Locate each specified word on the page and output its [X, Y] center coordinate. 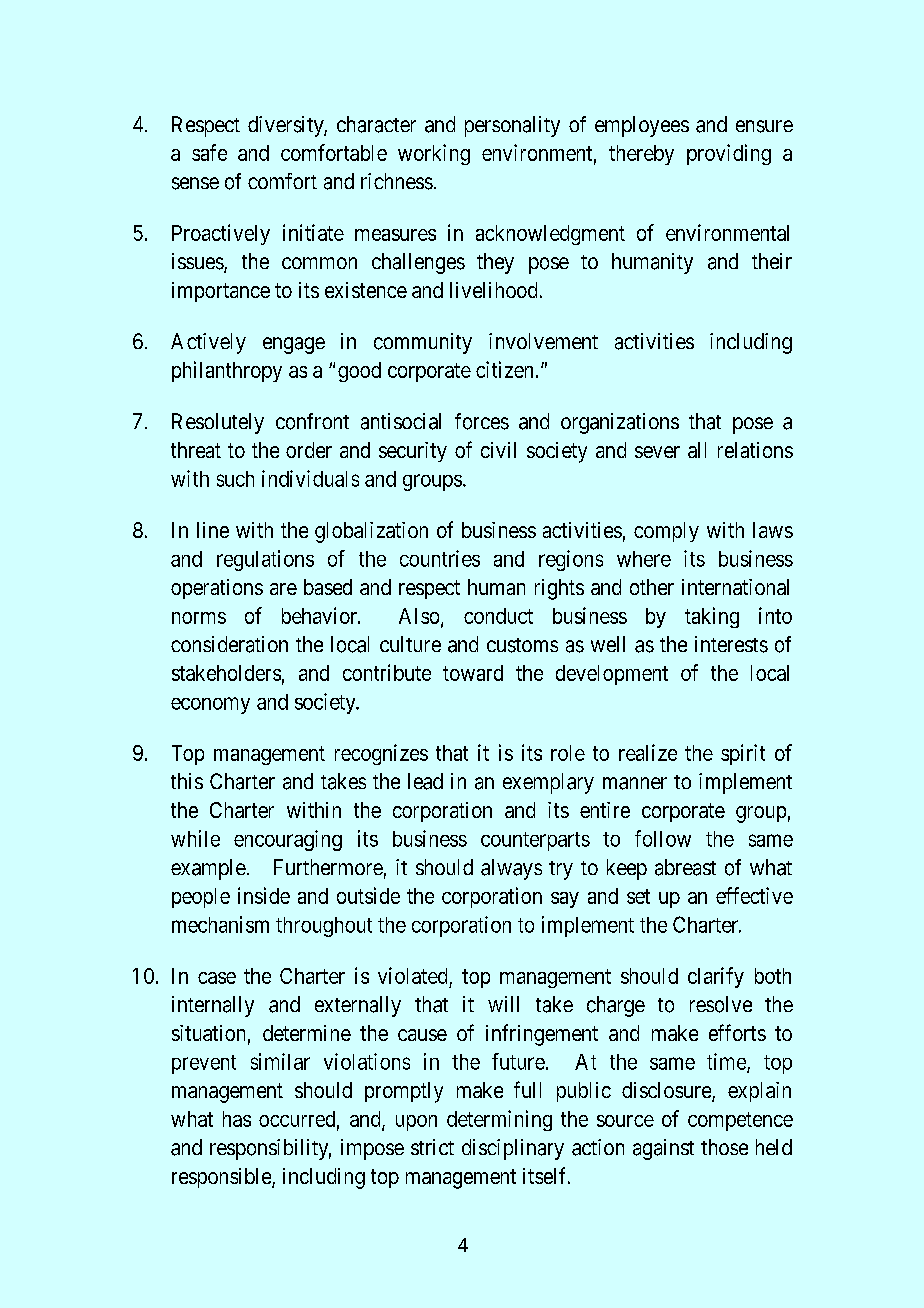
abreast [685, 867]
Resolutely [218, 423]
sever [657, 452]
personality [512, 126]
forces [482, 421]
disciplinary [513, 1149]
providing [729, 154]
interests [731, 644]
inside [264, 895]
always [511, 869]
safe [209, 152]
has [237, 1119]
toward [473, 673]
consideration [229, 644]
